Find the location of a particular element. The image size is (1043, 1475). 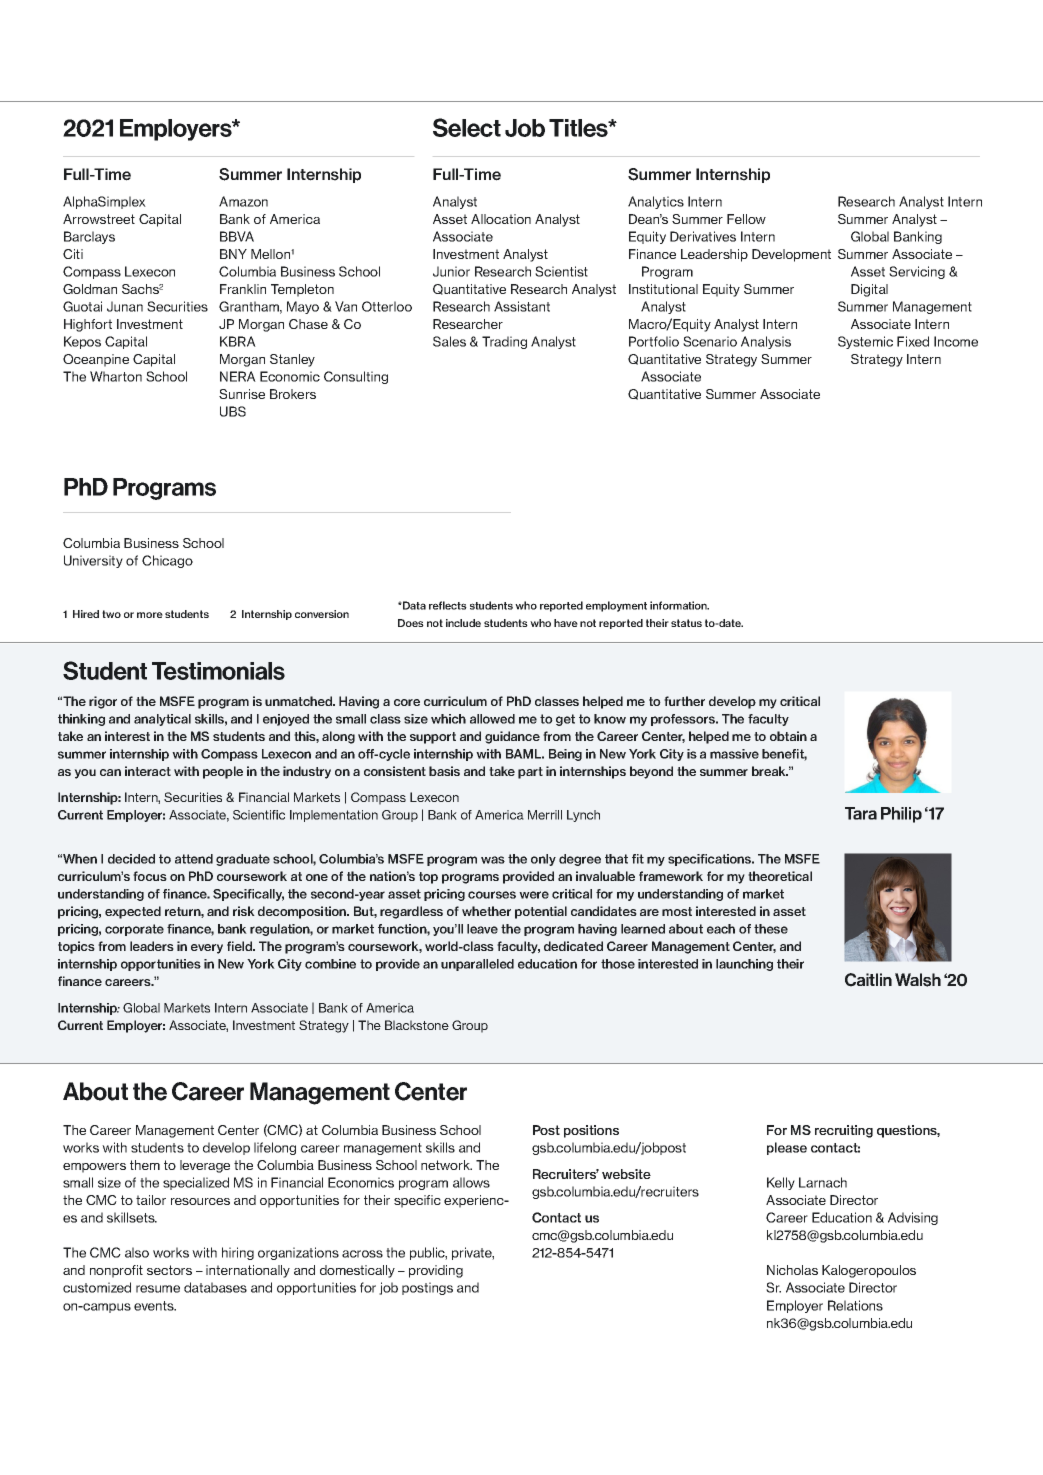

allowed is located at coordinates (492, 719).
